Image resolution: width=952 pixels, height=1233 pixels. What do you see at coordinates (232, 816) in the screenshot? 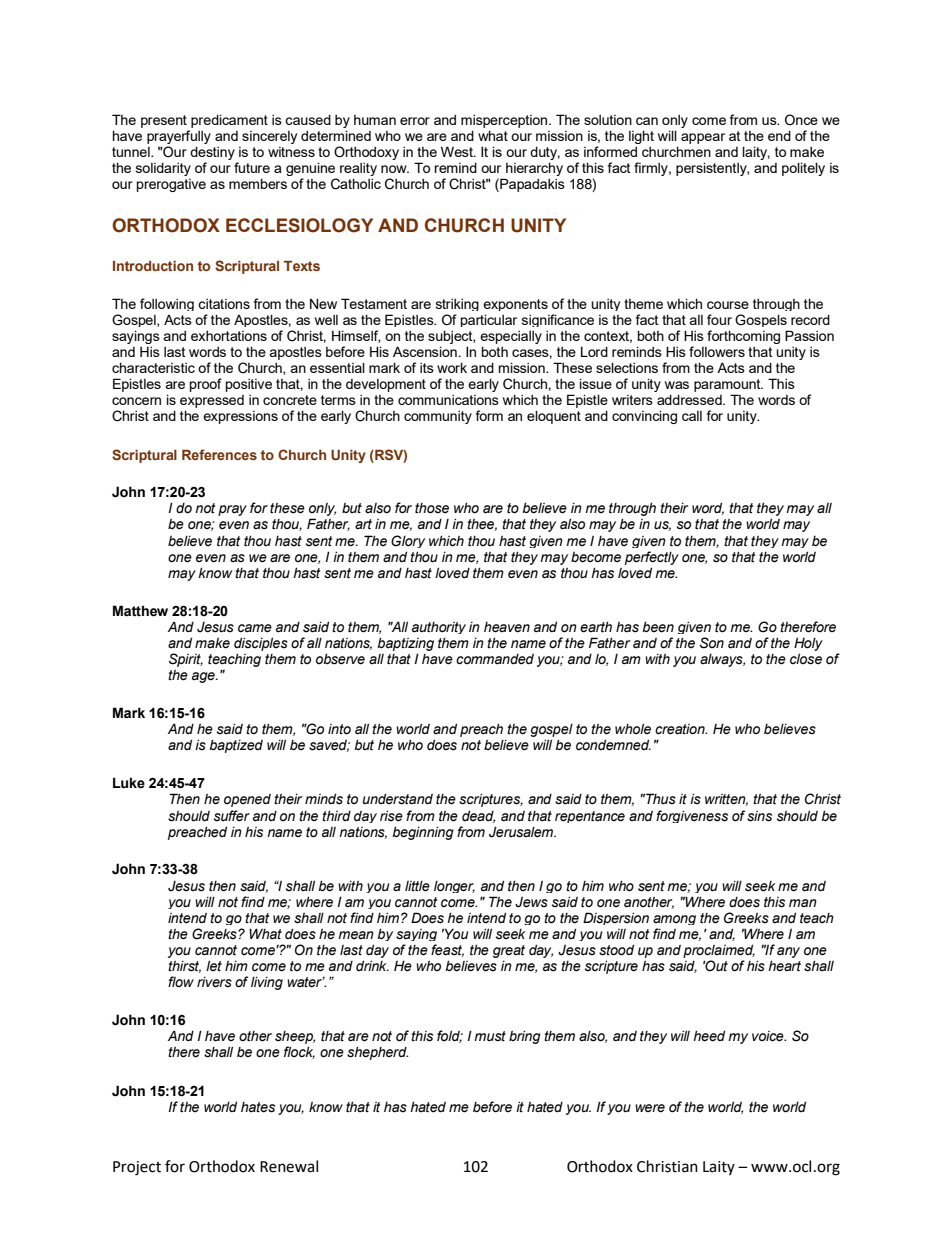
I see `suffer` at bounding box center [232, 816].
